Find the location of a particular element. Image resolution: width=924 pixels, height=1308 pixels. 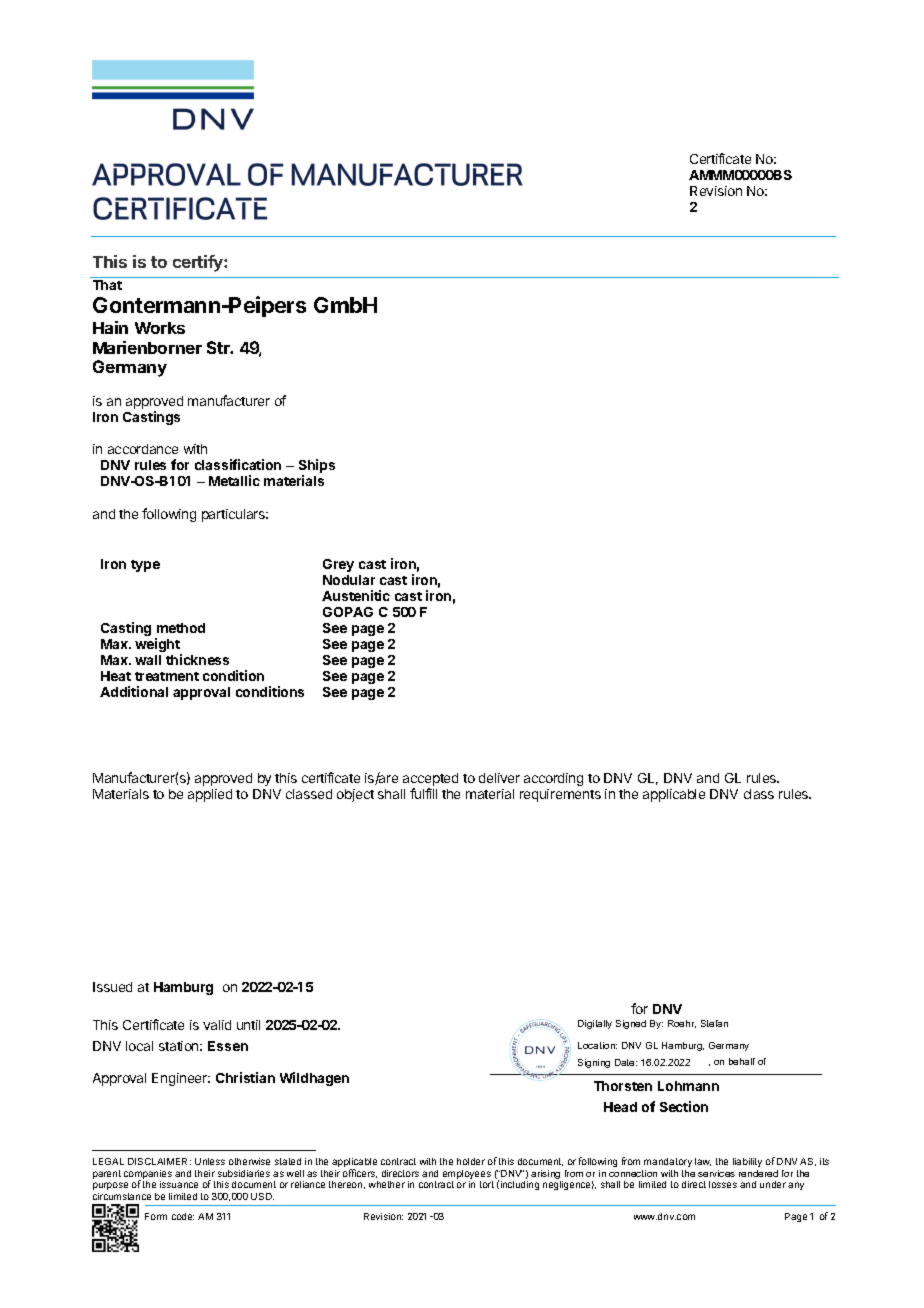

deliver is located at coordinates (499, 778).
